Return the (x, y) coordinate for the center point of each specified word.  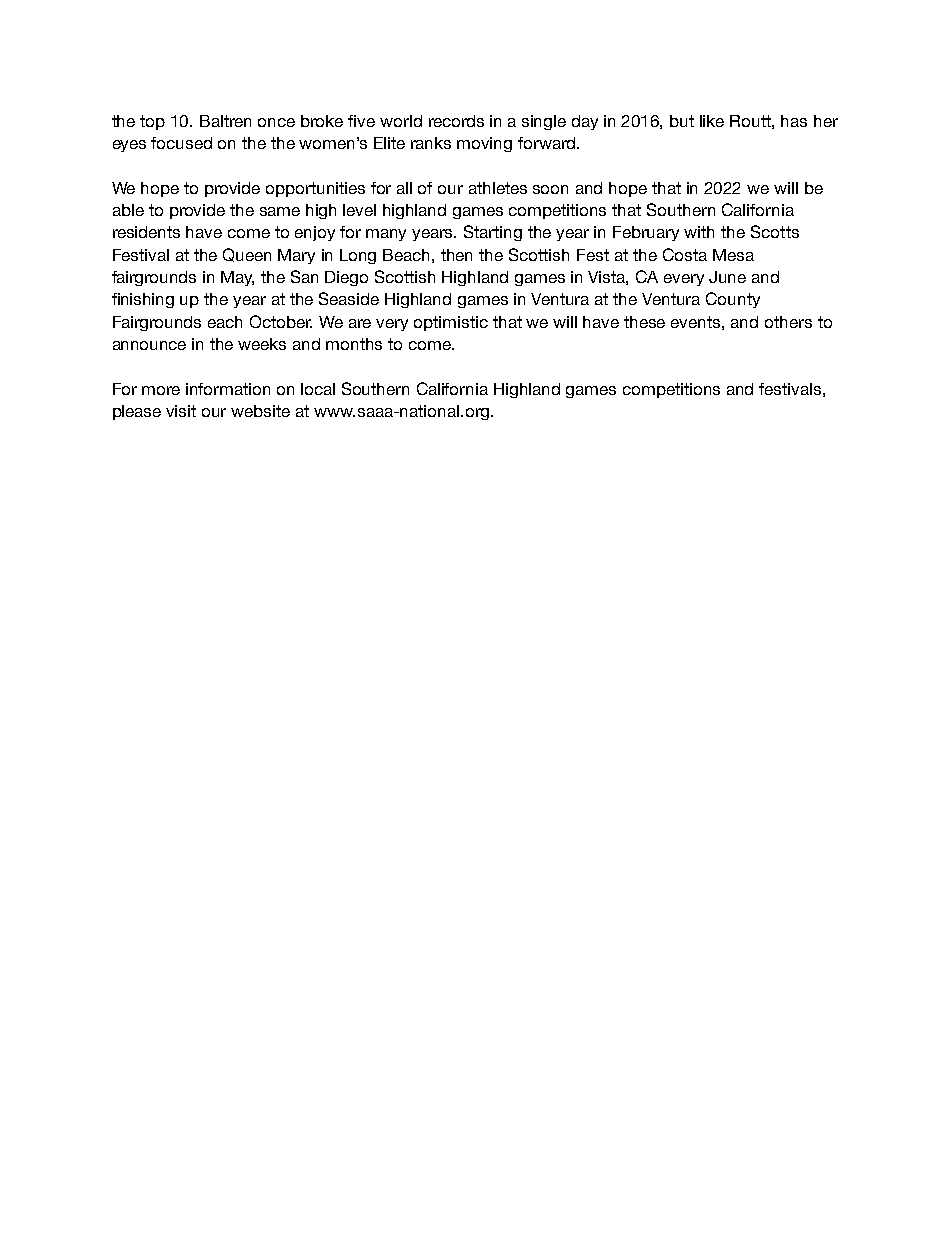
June (727, 277)
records (456, 121)
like (712, 121)
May (237, 278)
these (644, 322)
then (456, 255)
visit (181, 411)
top (152, 122)
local (318, 389)
